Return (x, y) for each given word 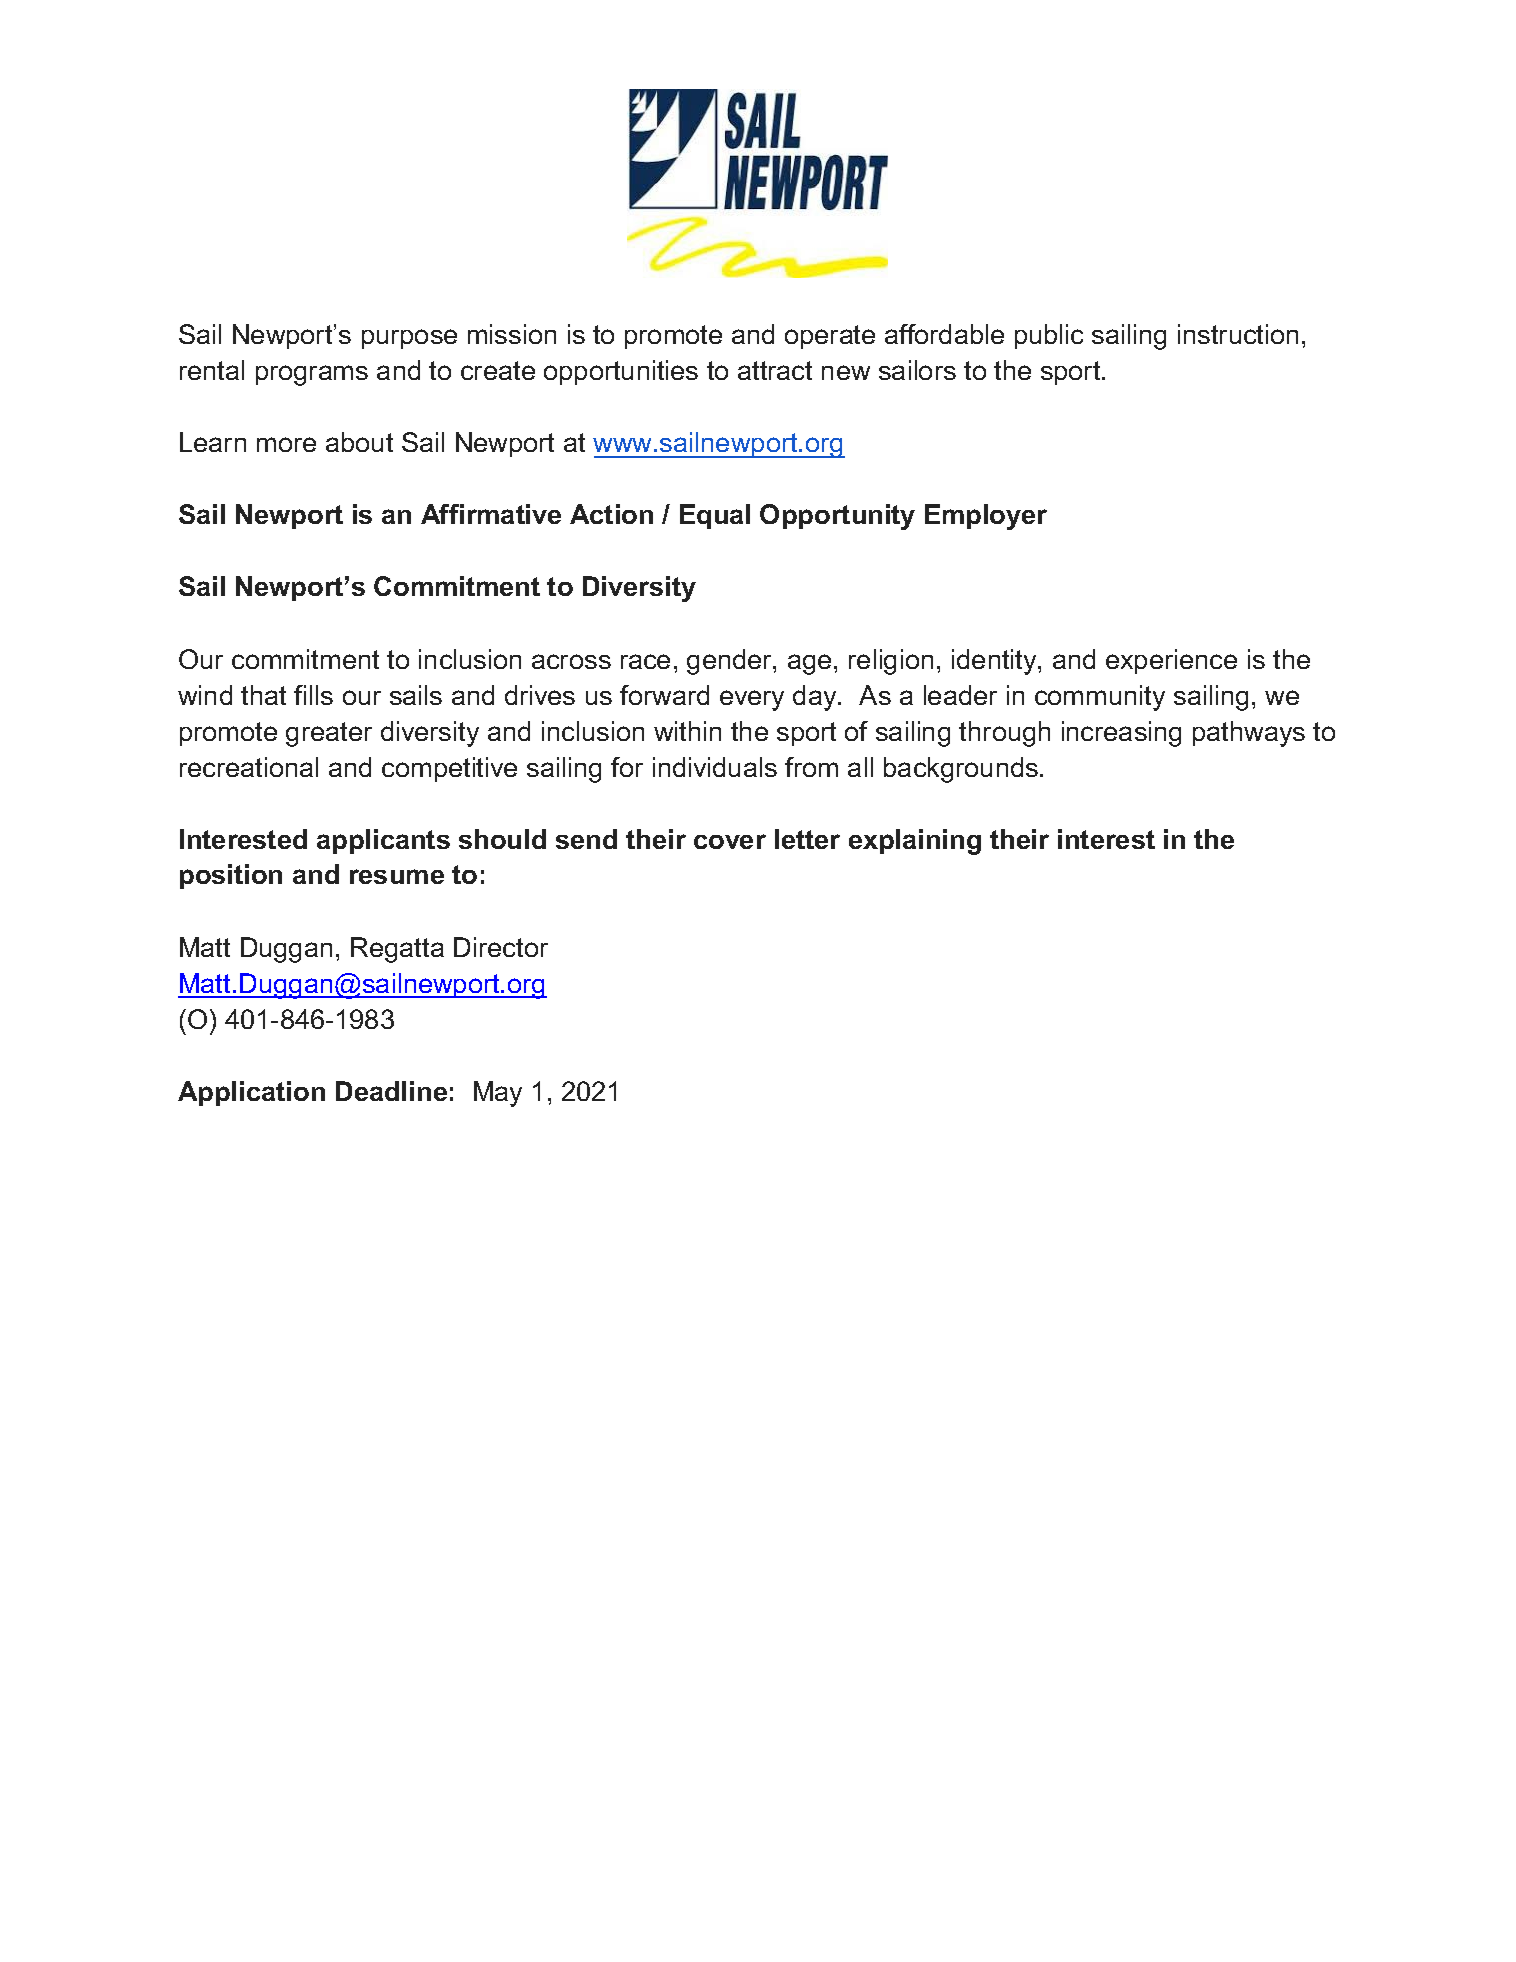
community (1100, 698)
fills (313, 695)
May (498, 1094)
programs (312, 375)
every (752, 700)
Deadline (391, 1091)
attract (775, 370)
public (1049, 336)
